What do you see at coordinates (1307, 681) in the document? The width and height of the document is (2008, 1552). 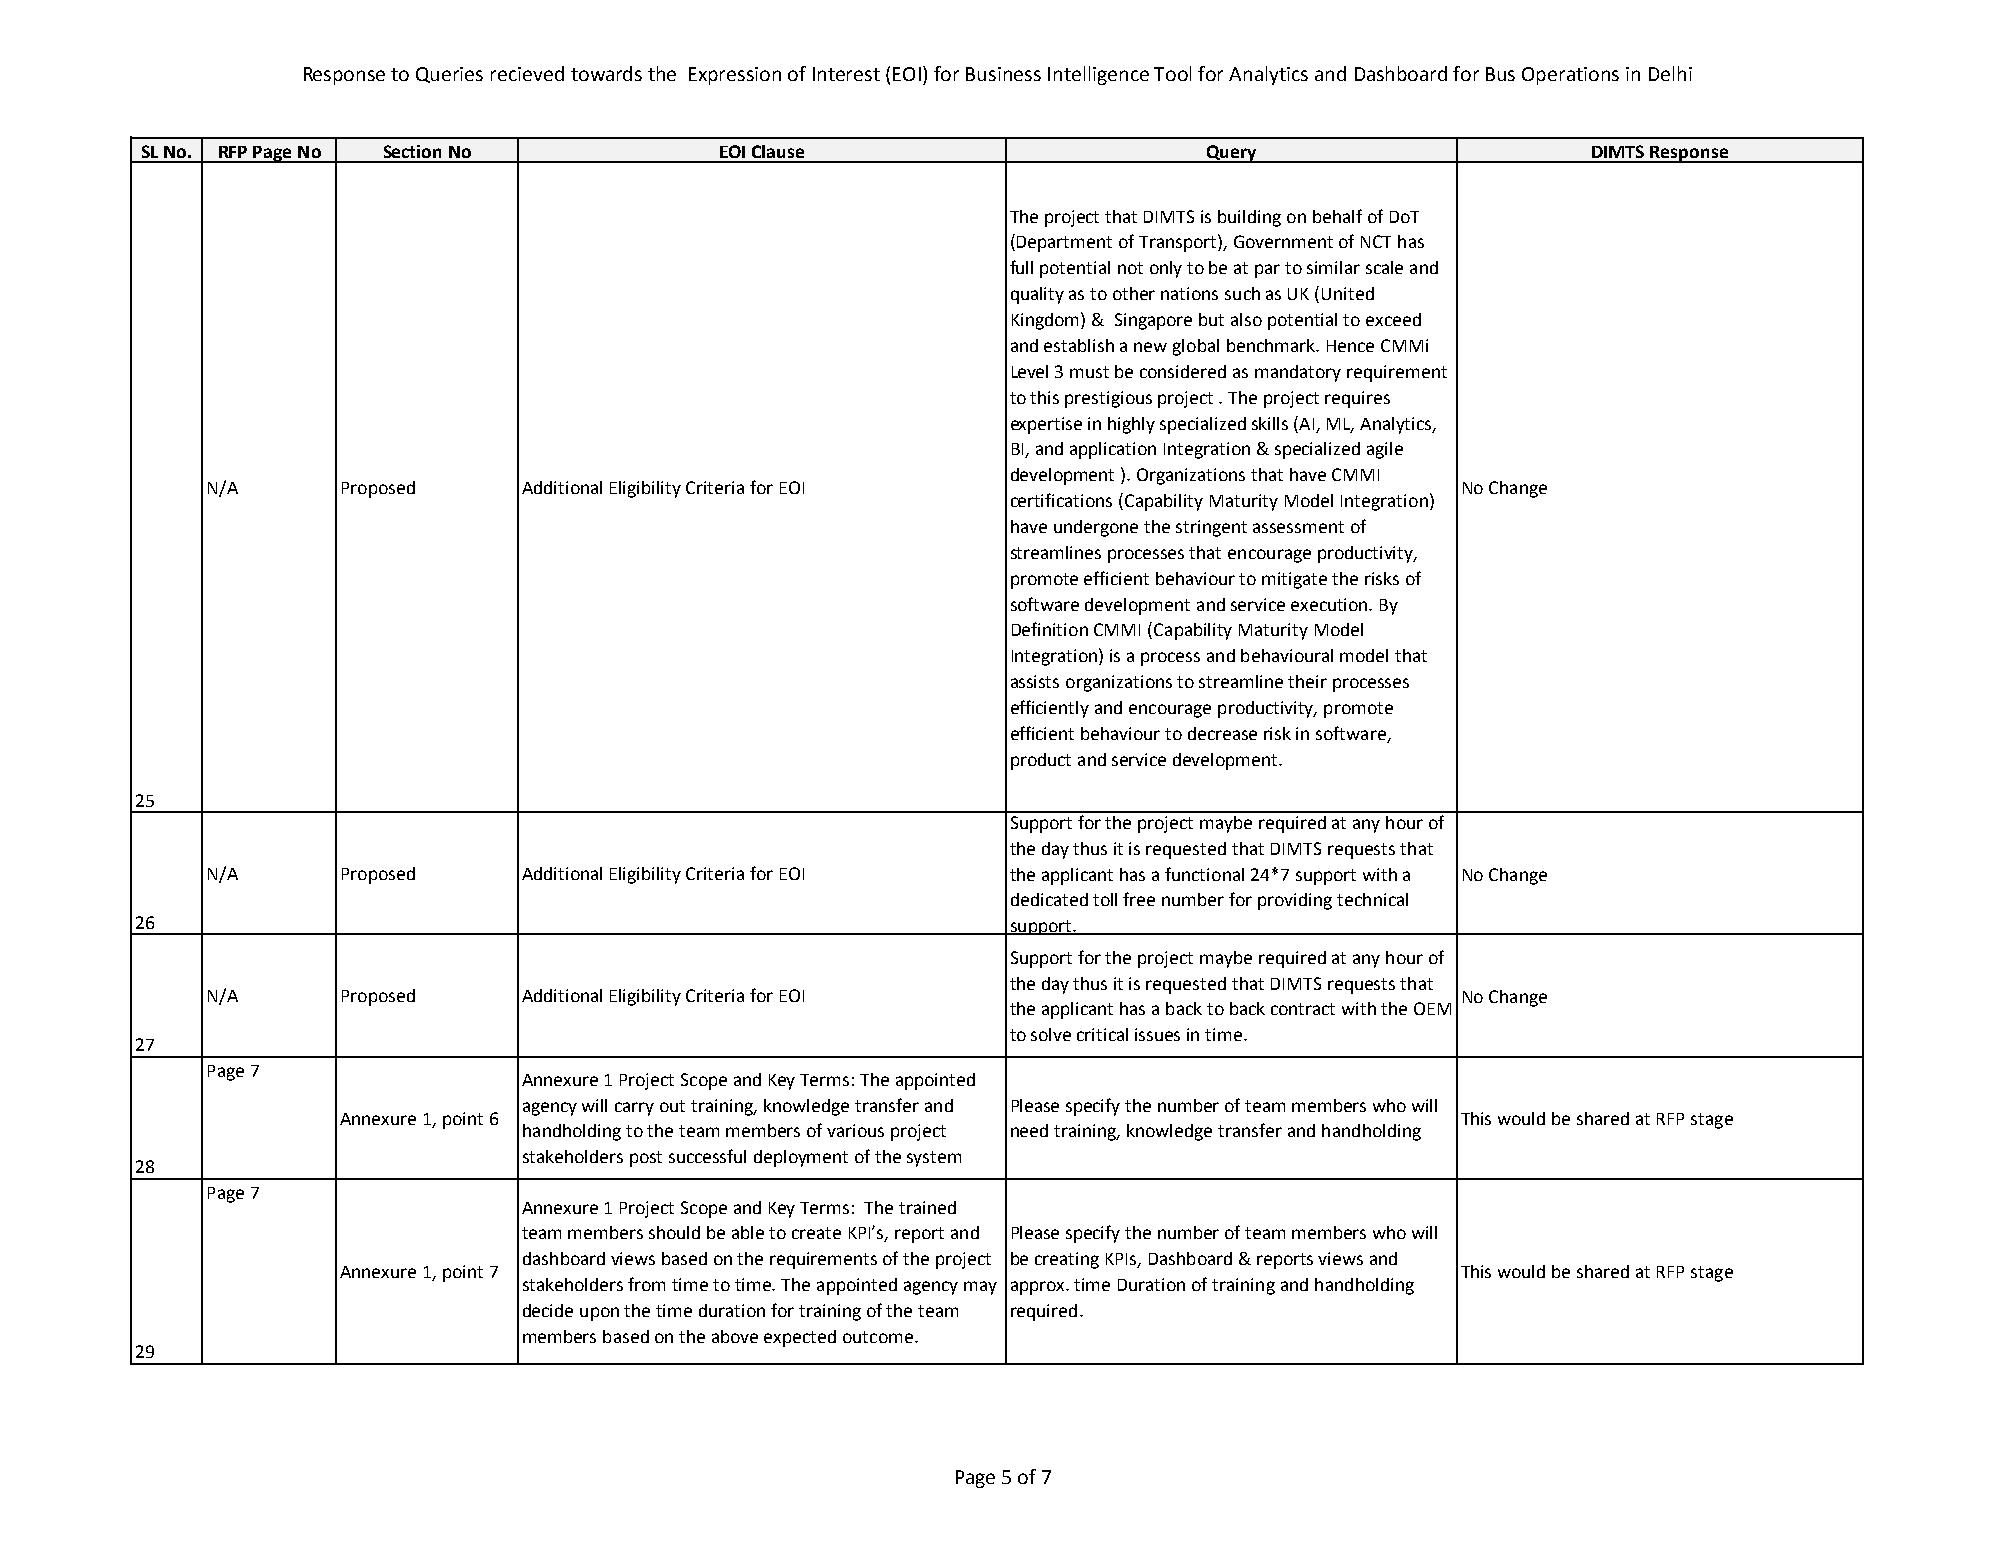 I see `their` at bounding box center [1307, 681].
